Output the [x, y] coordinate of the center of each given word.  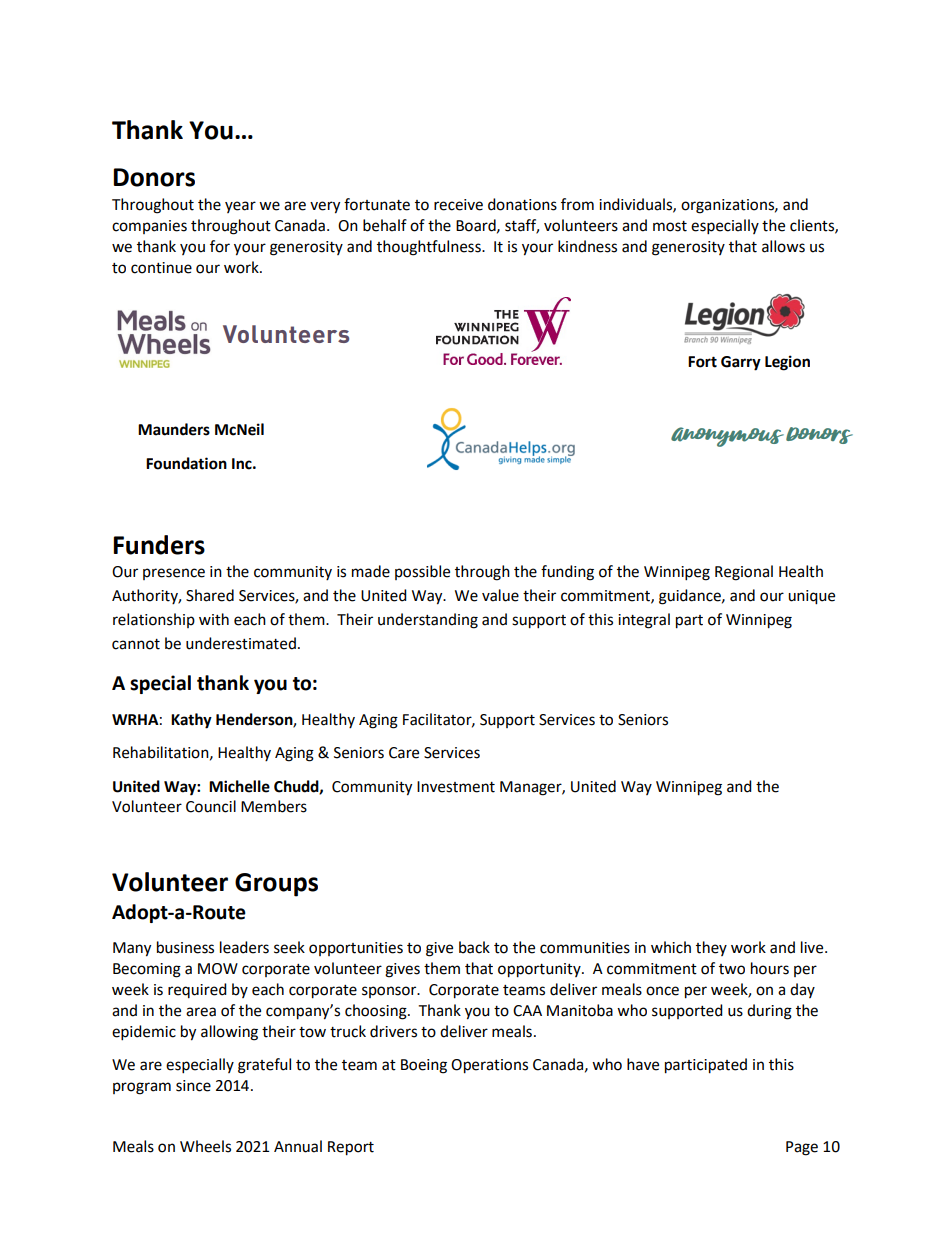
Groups [276, 885]
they [711, 948]
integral [644, 621]
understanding [428, 621]
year [240, 207]
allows [783, 246]
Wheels [205, 1146]
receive [458, 205]
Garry [741, 363]
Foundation [186, 463]
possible [422, 572]
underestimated [241, 643]
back [474, 947]
